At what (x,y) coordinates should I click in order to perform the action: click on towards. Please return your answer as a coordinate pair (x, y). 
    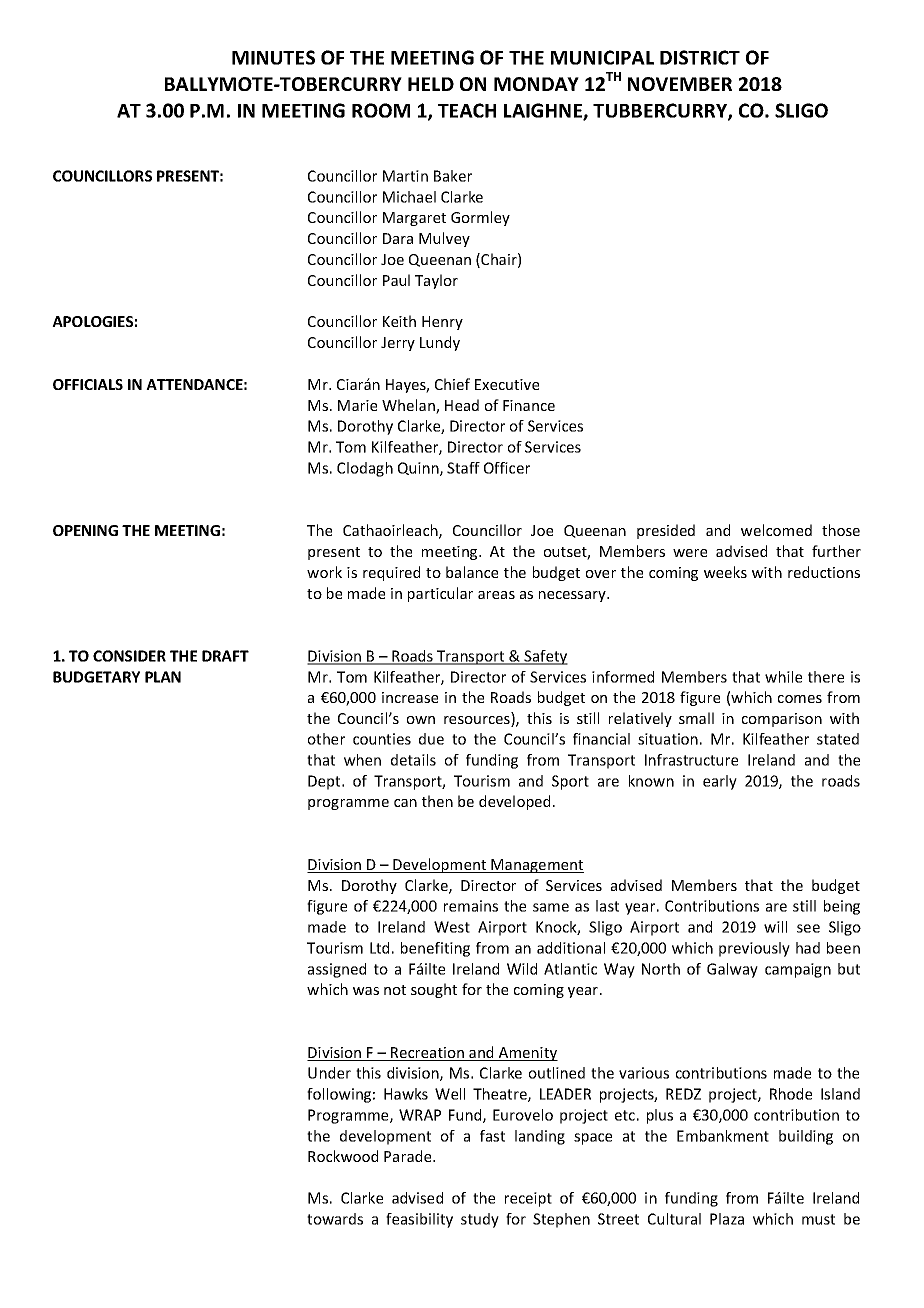
    Looking at the image, I should click on (335, 1219).
